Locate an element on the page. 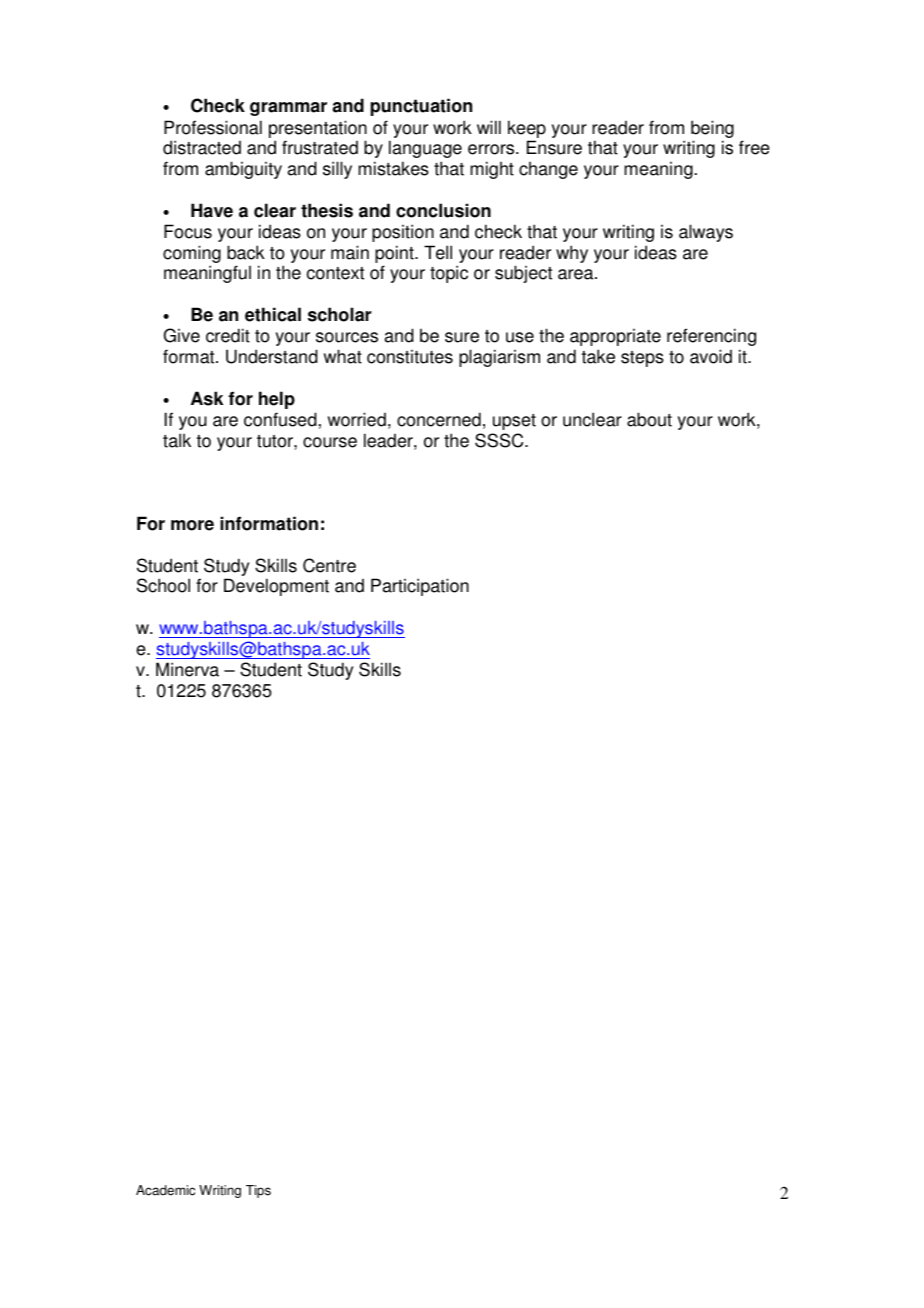  being is located at coordinates (712, 129).
